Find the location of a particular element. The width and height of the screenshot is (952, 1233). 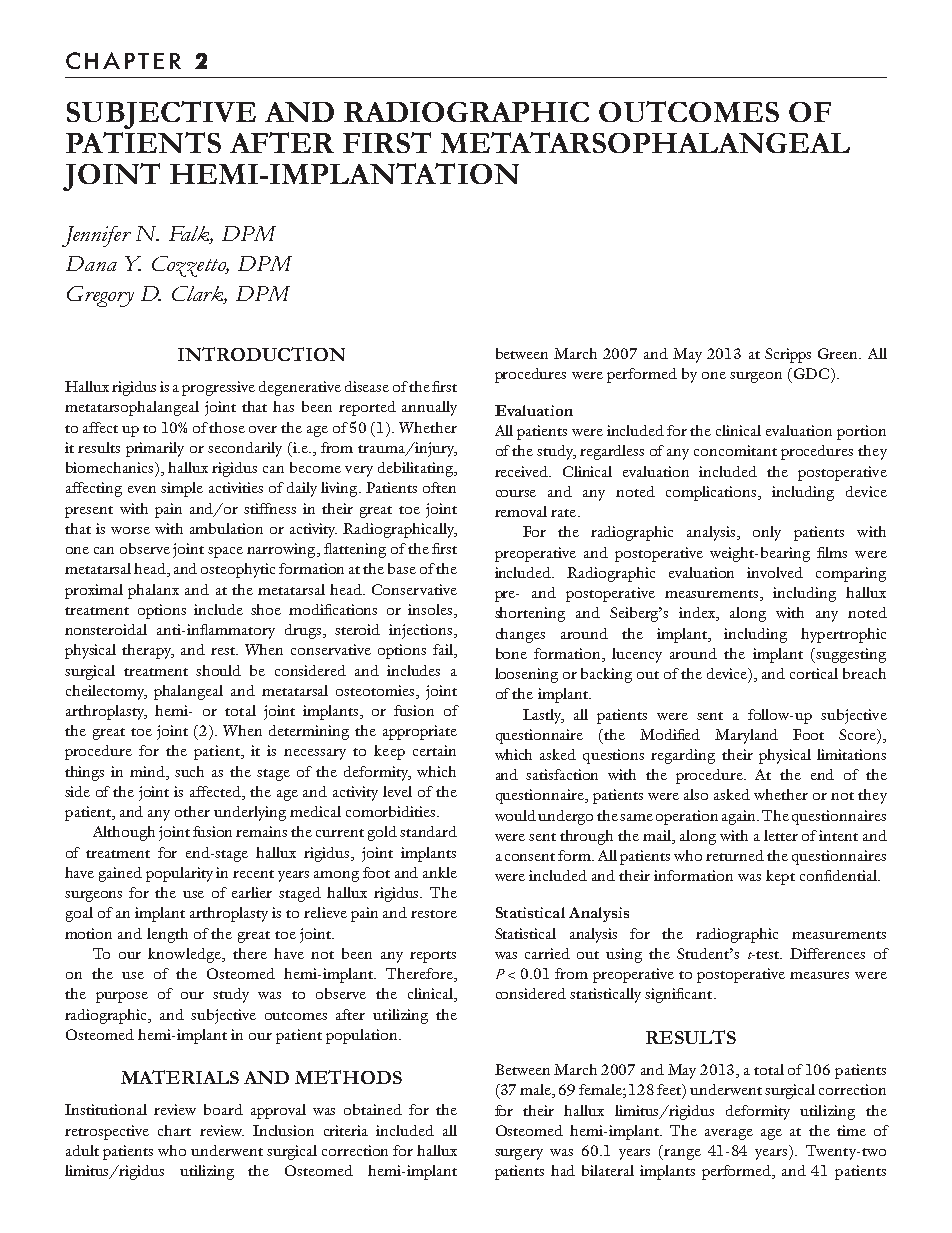

Scripps is located at coordinates (788, 355).
